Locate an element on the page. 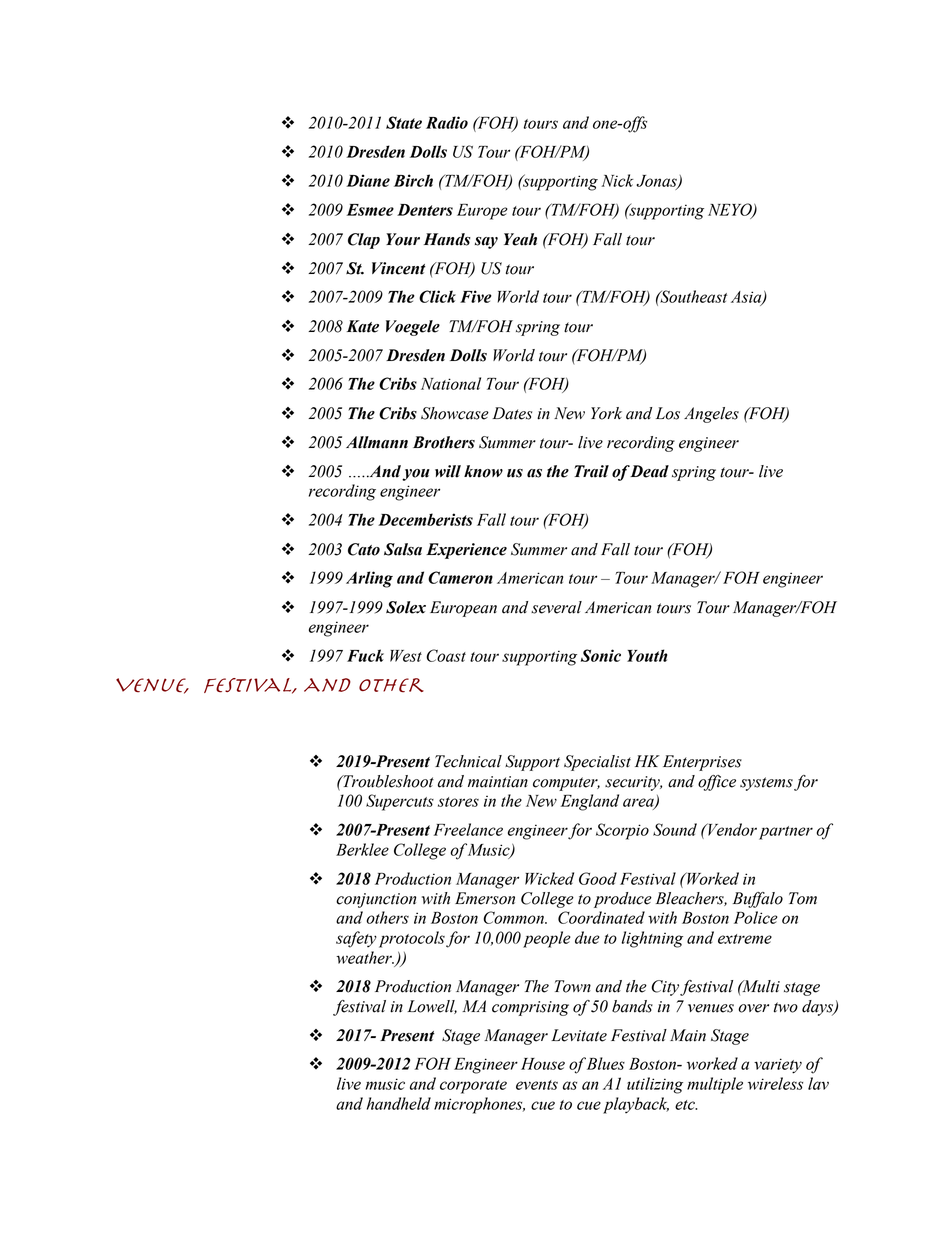  Youth is located at coordinates (647, 655).
